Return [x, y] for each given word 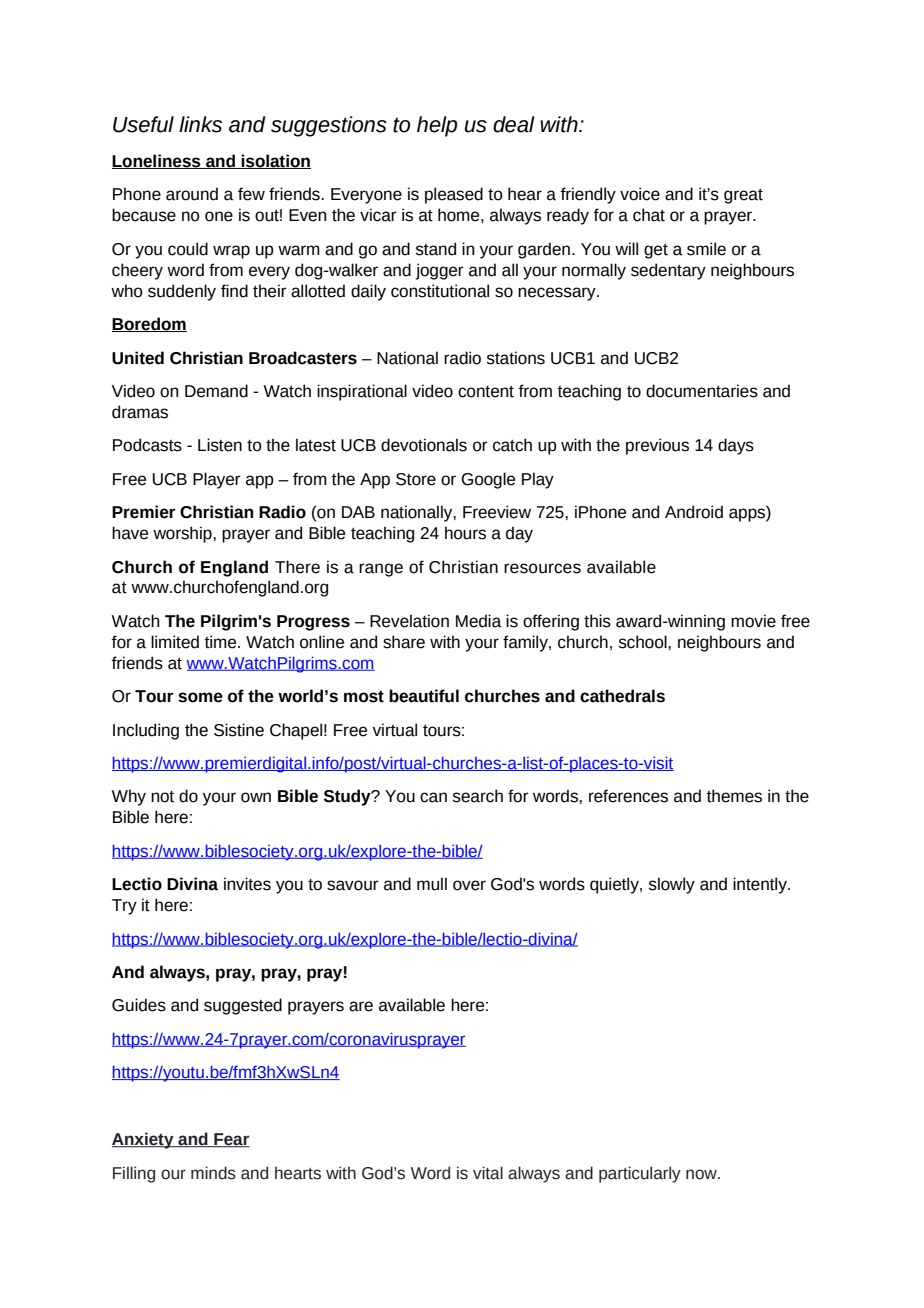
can [433, 797]
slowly [672, 885]
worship [183, 534]
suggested [243, 1006]
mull [432, 884]
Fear [231, 1140]
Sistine [239, 730]
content [486, 392]
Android [694, 512]
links [200, 124]
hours [465, 533]
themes [734, 796]
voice [640, 194]
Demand [216, 391]
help [437, 126]
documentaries [702, 391]
